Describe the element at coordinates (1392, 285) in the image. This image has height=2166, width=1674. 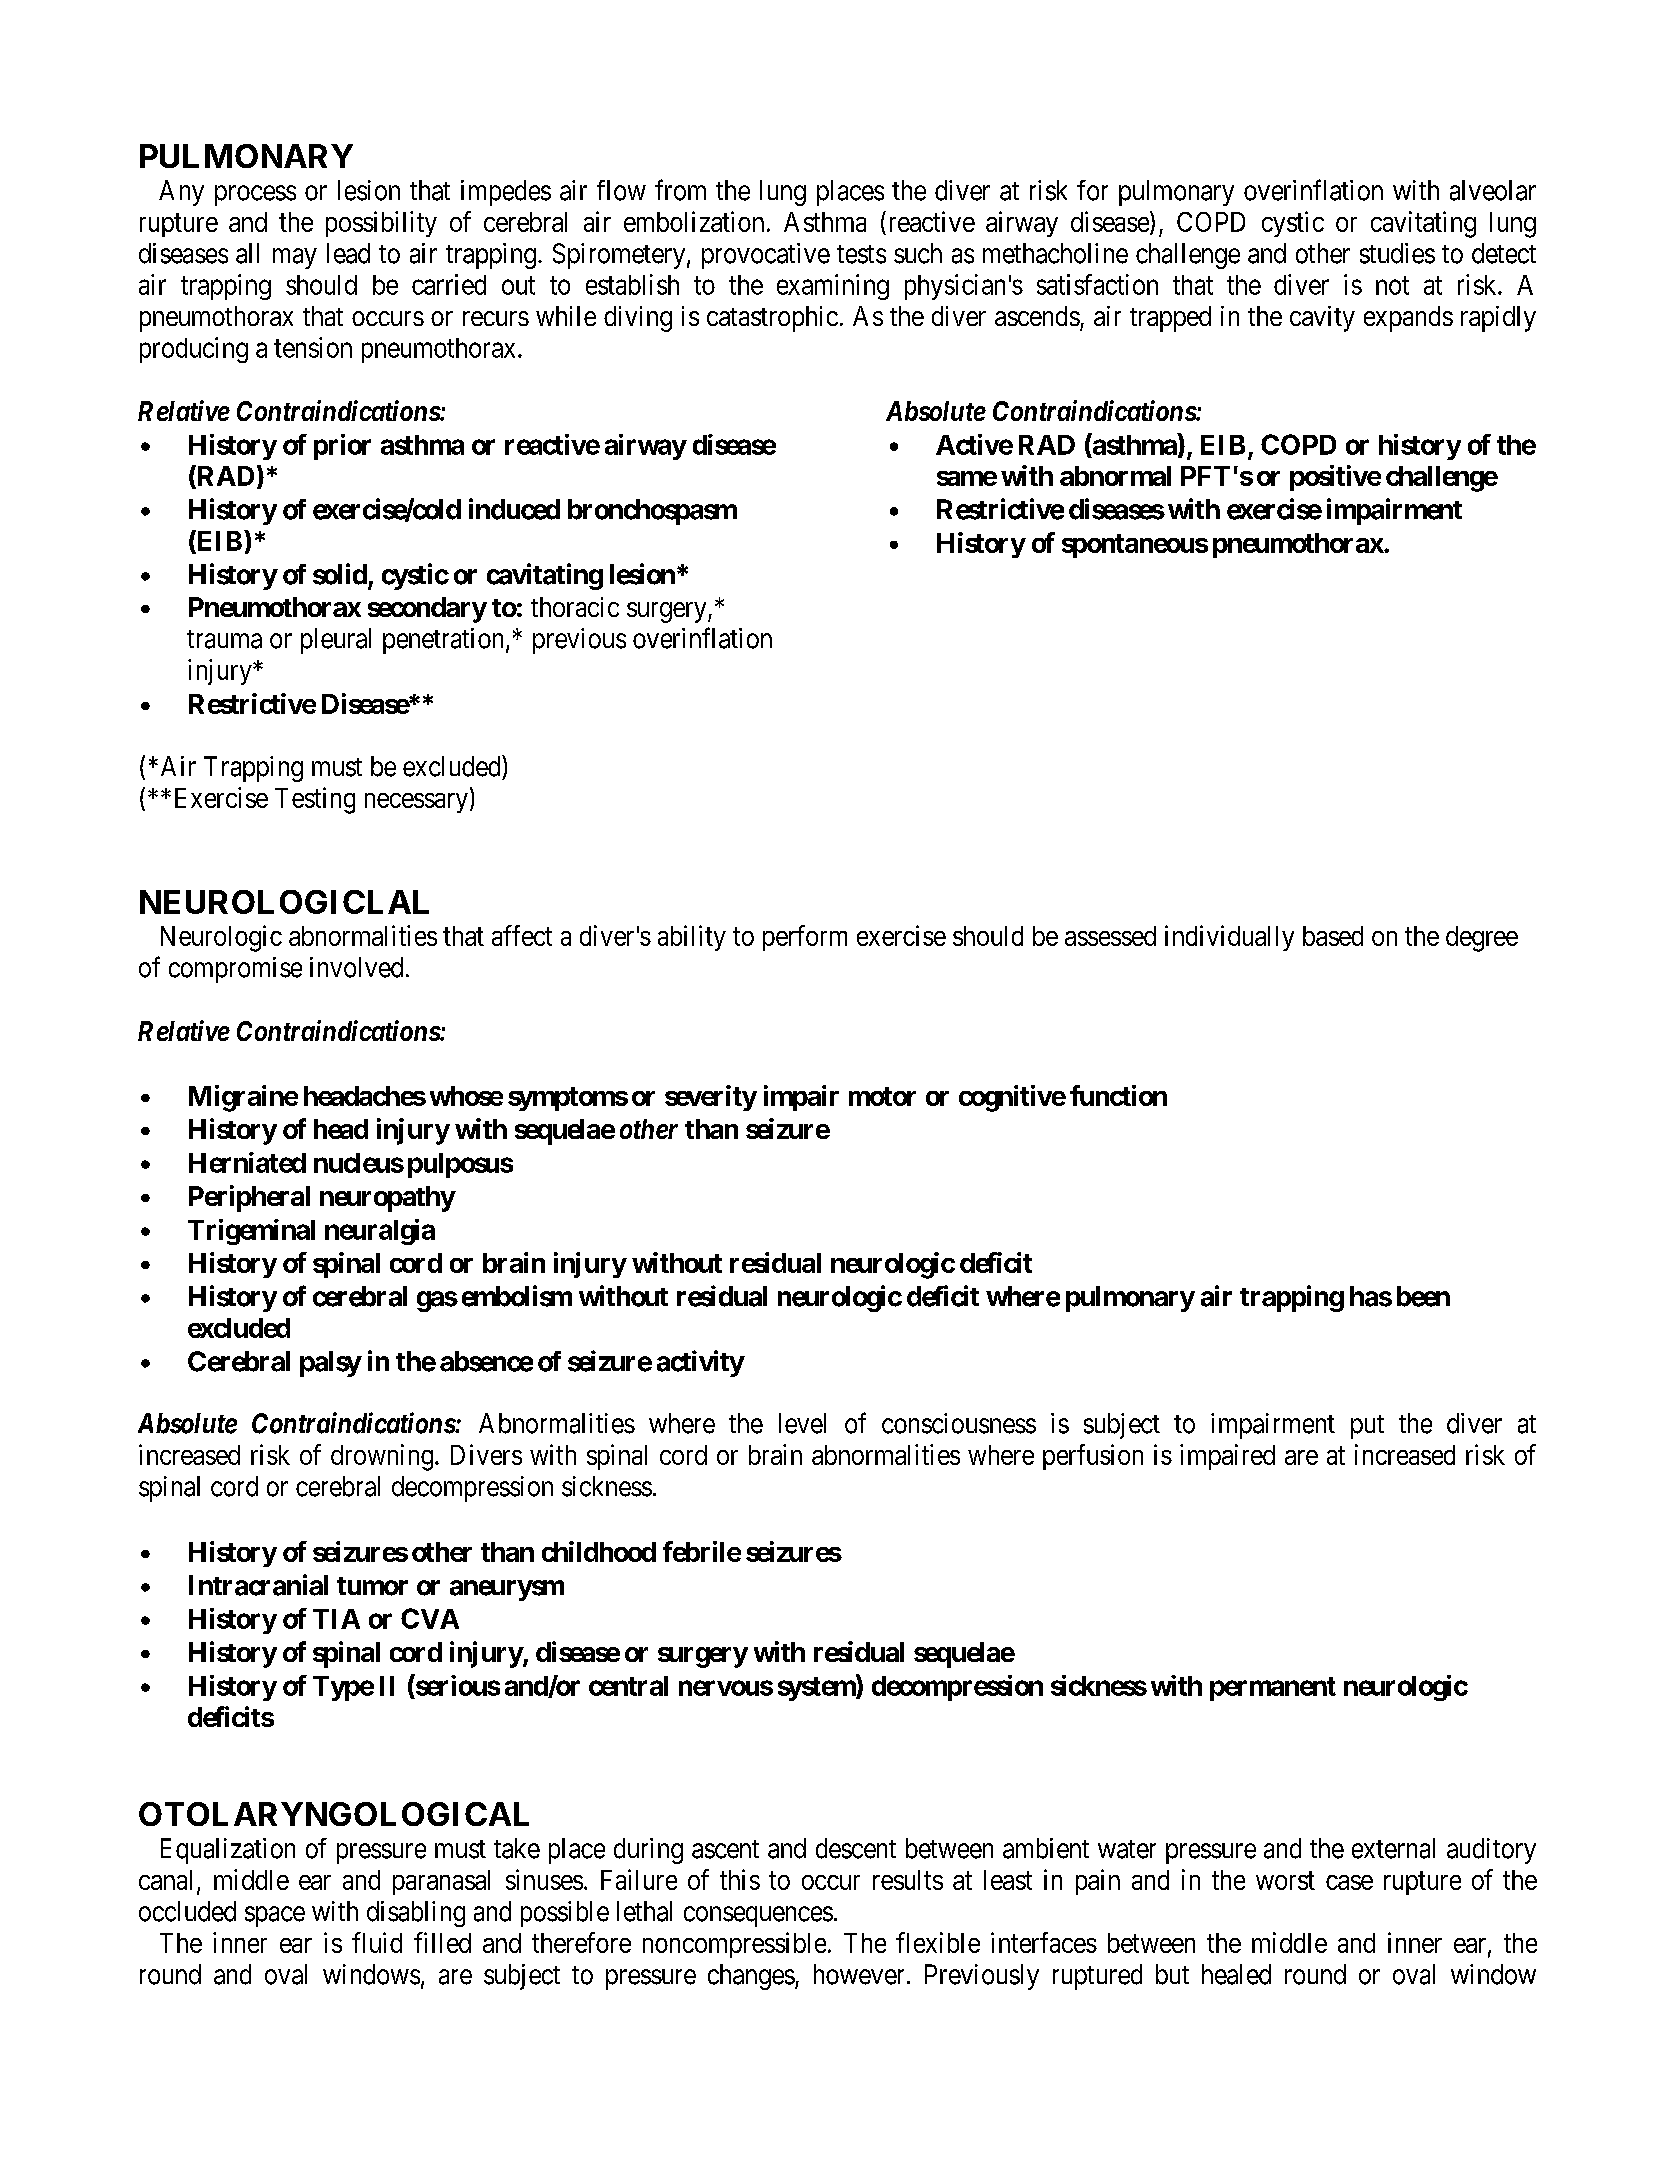
I see `not` at that location.
